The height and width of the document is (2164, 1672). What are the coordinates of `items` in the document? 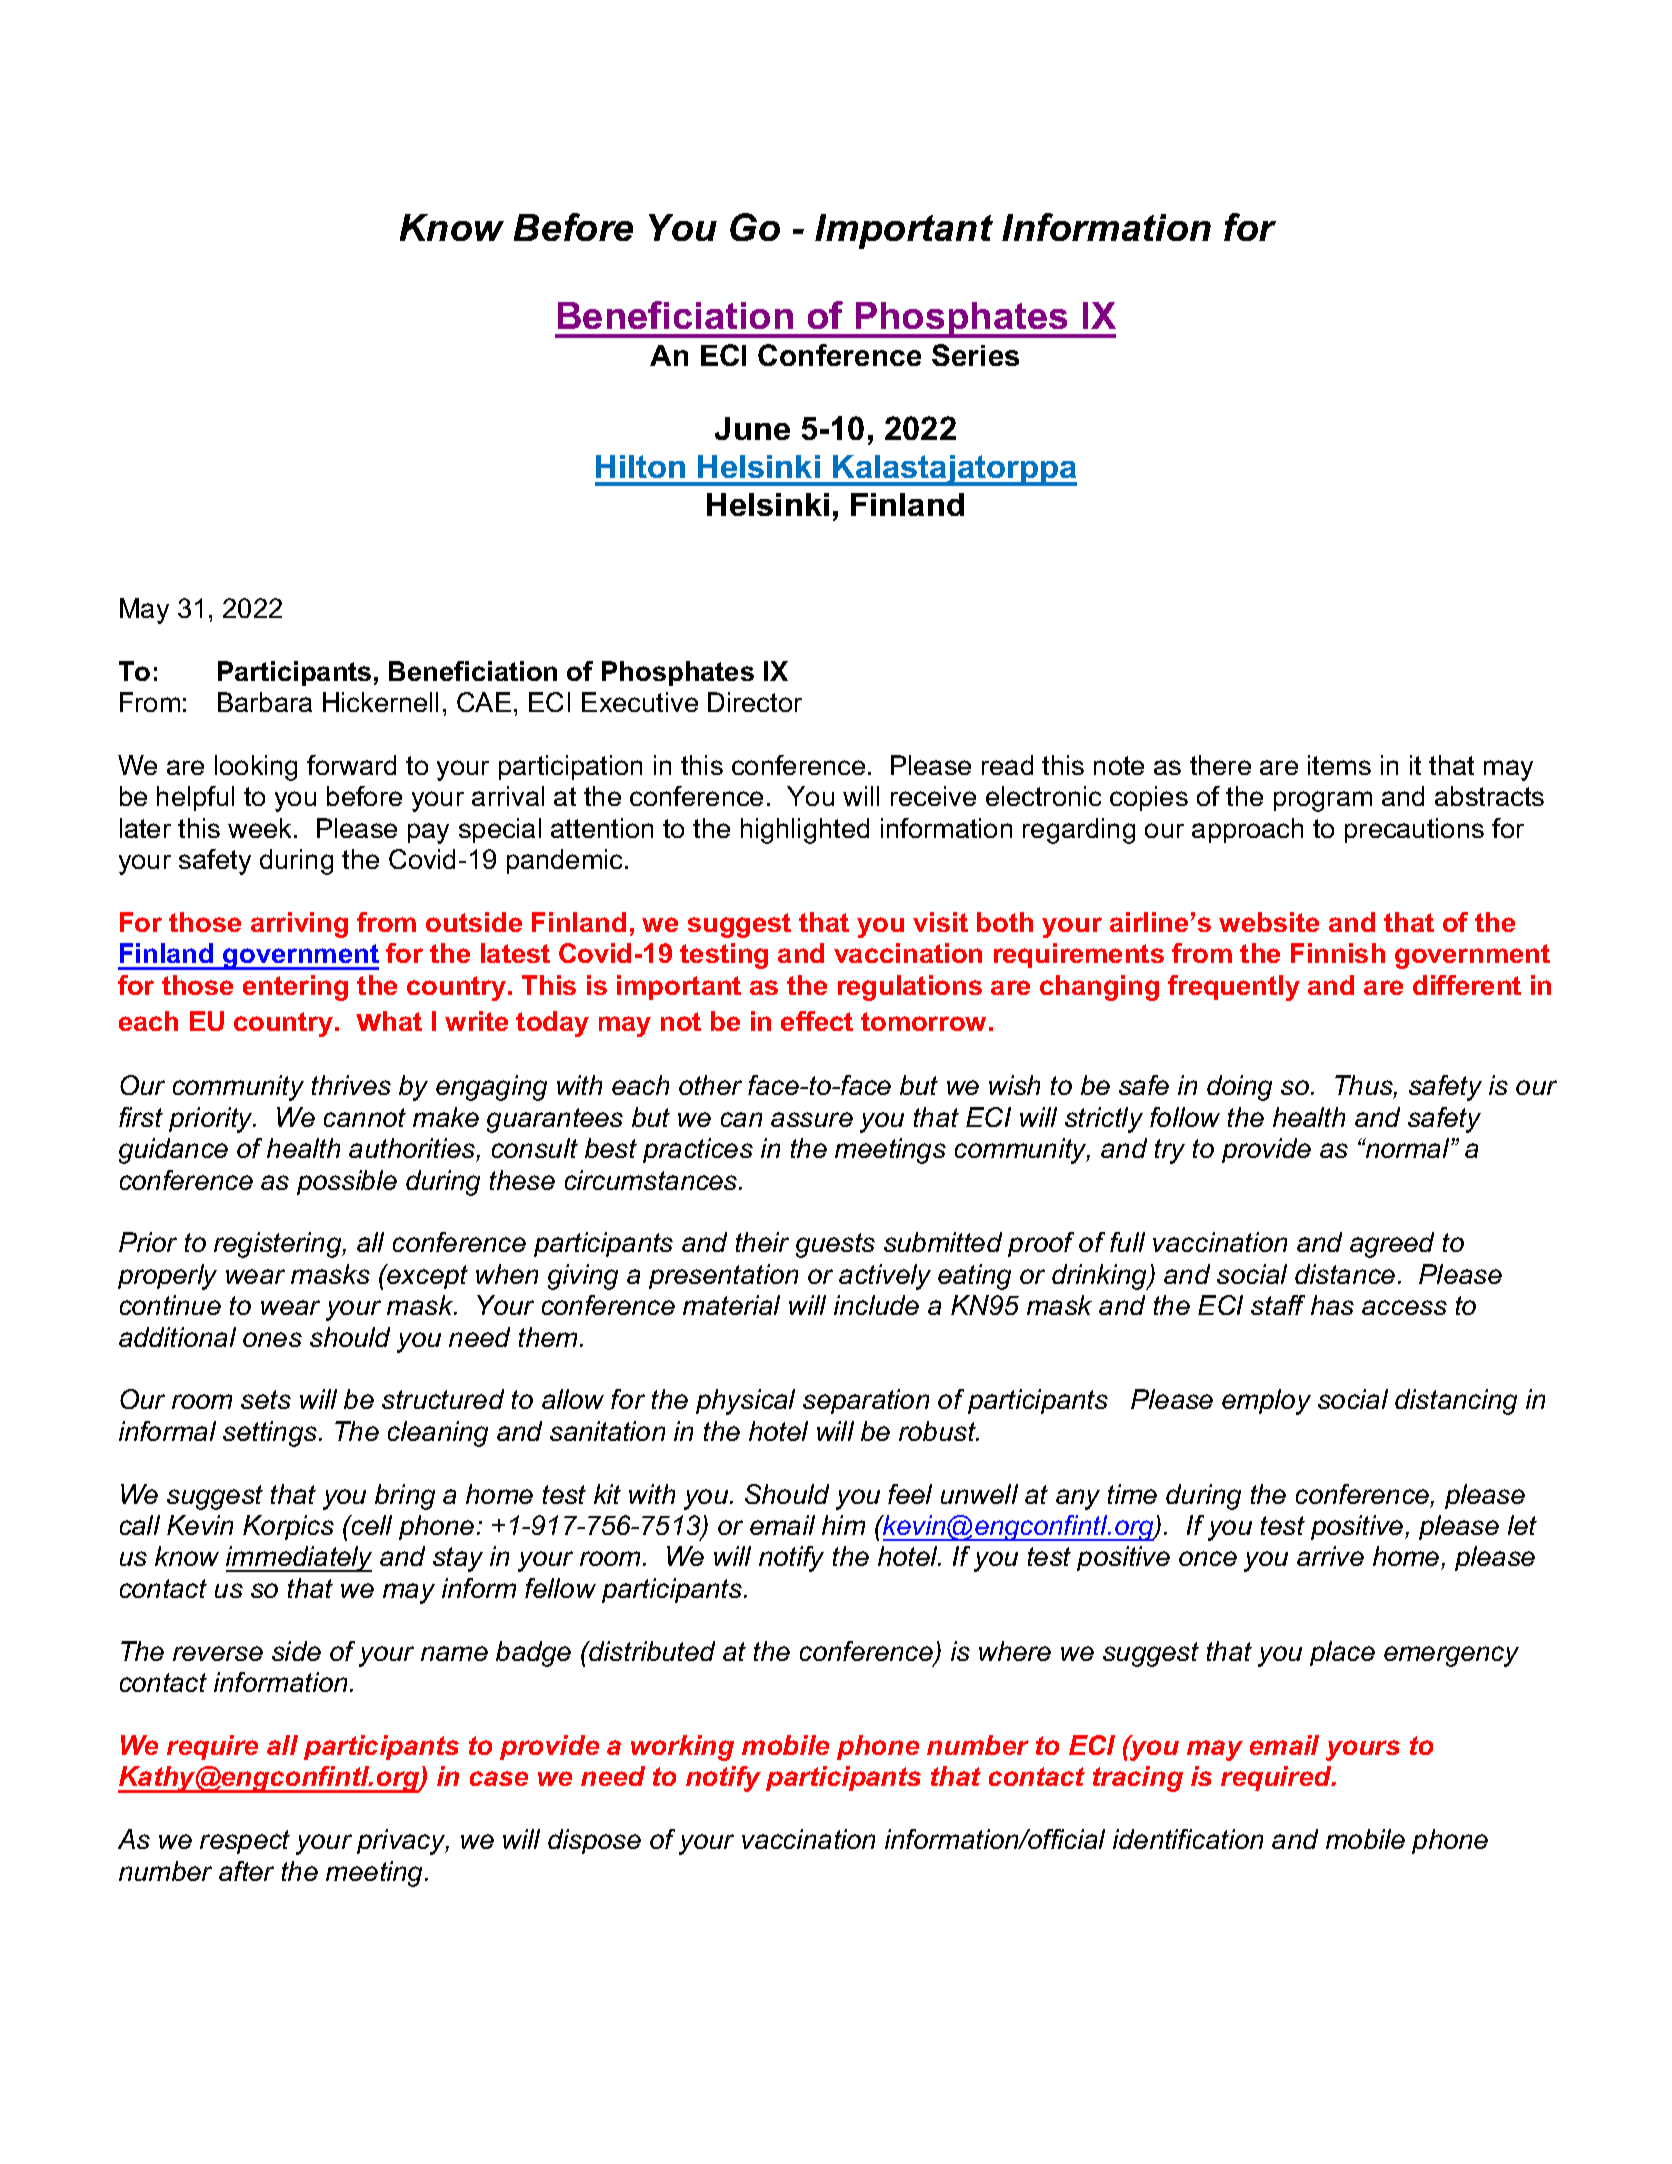 It's located at (1339, 765).
